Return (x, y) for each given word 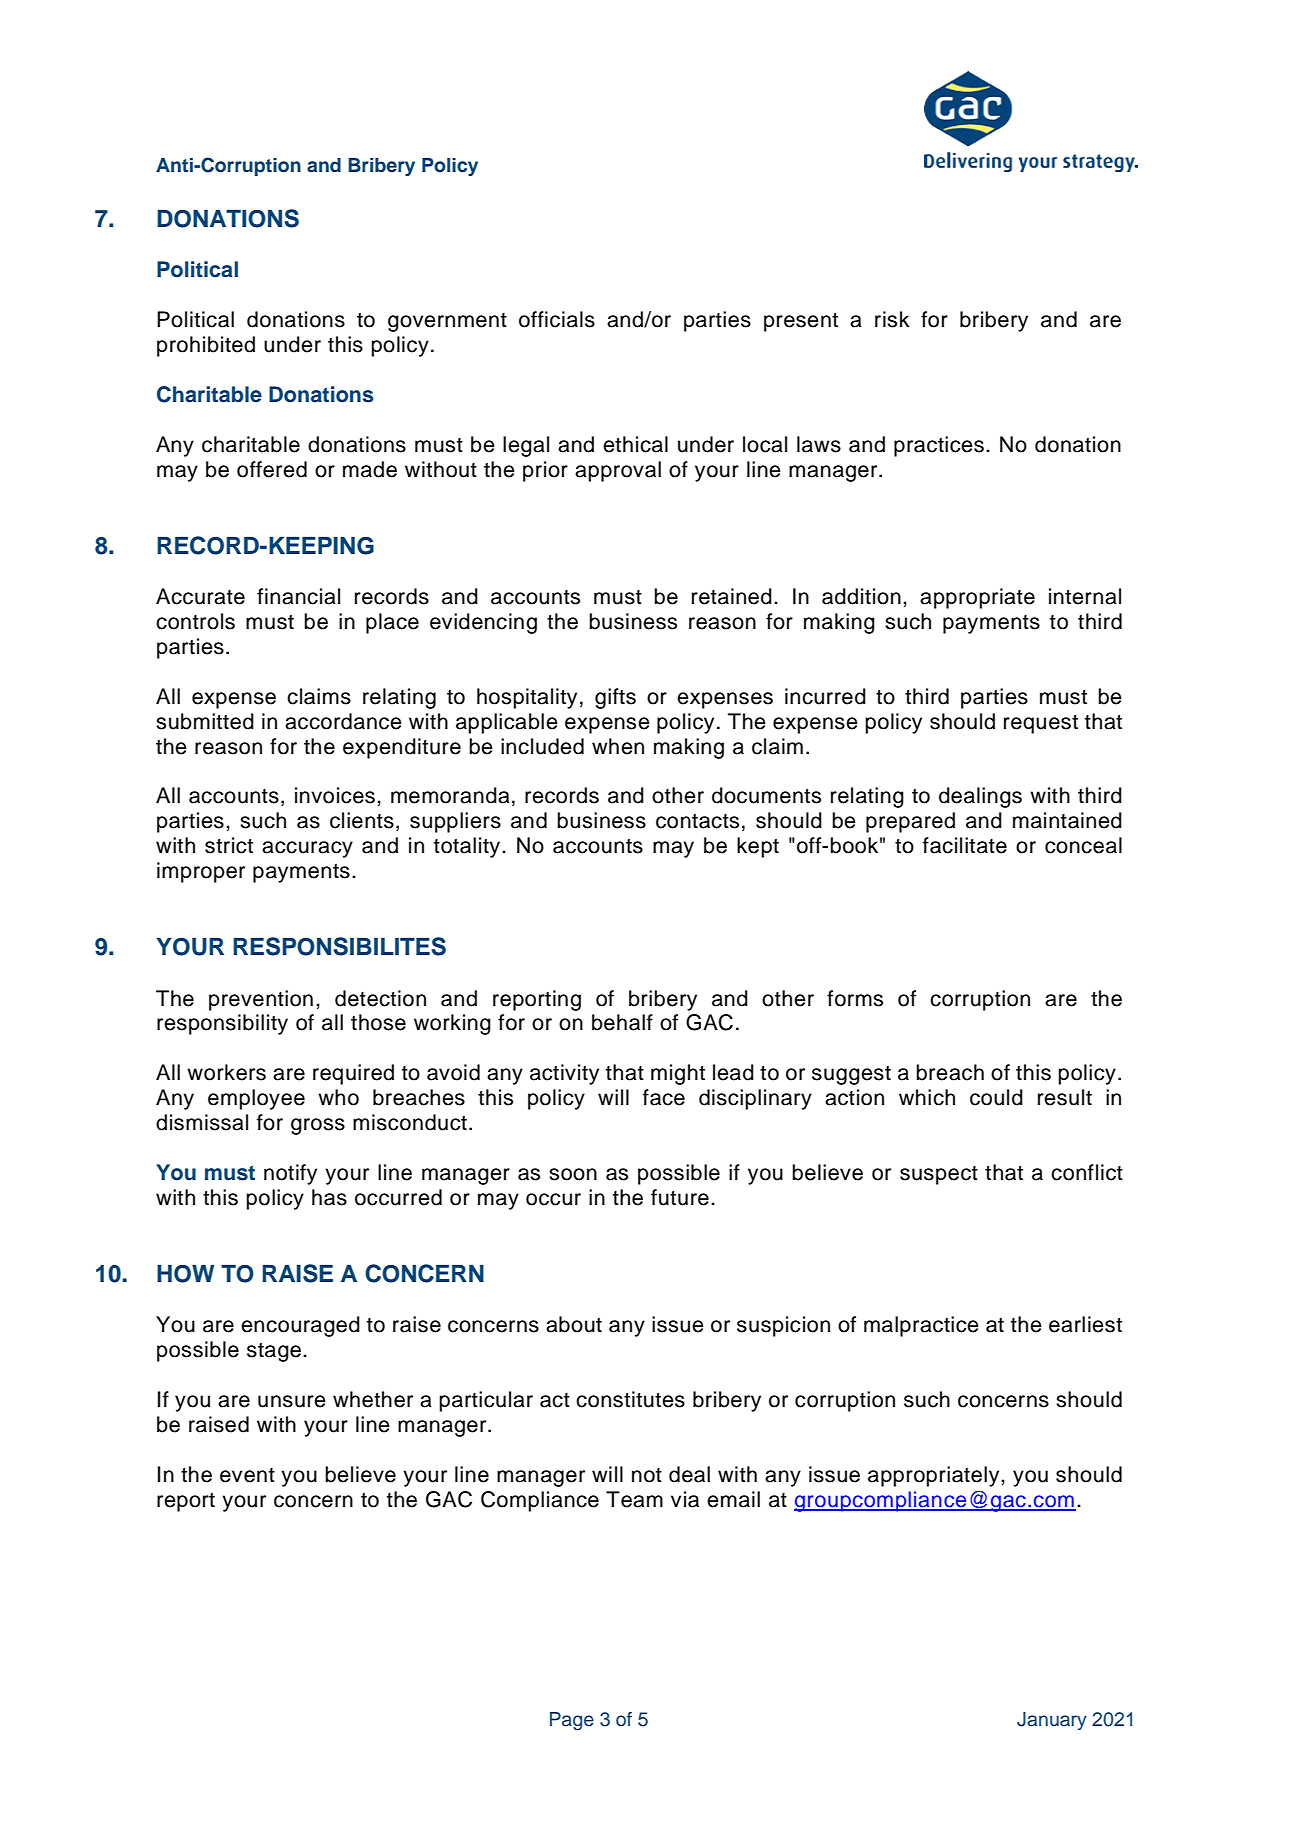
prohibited (206, 346)
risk (892, 319)
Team (634, 1499)
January (1052, 1721)
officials (557, 319)
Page (572, 1721)
